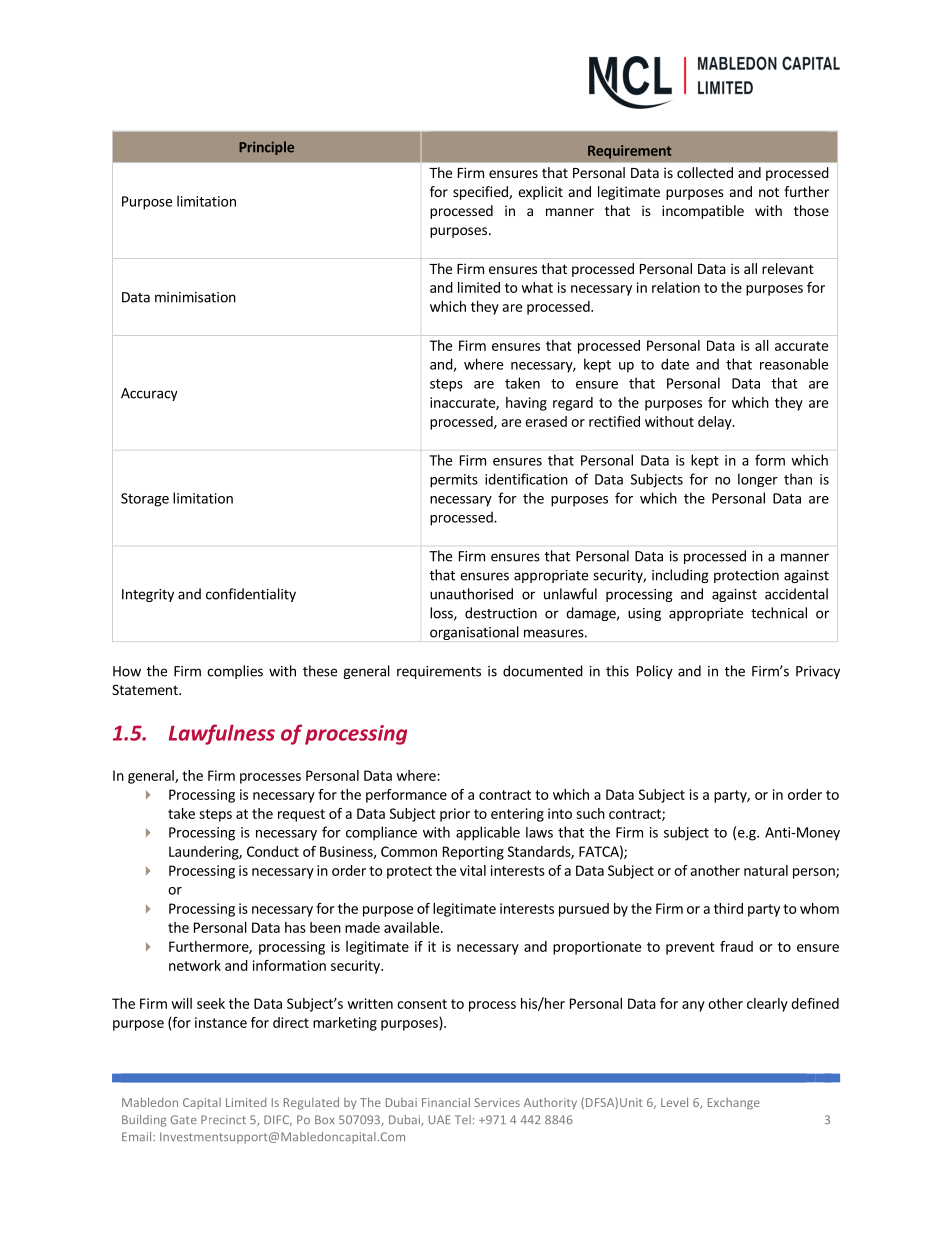 This screenshot has width=952, height=1233. What do you see at coordinates (705, 172) in the screenshot?
I see `collected` at bounding box center [705, 172].
